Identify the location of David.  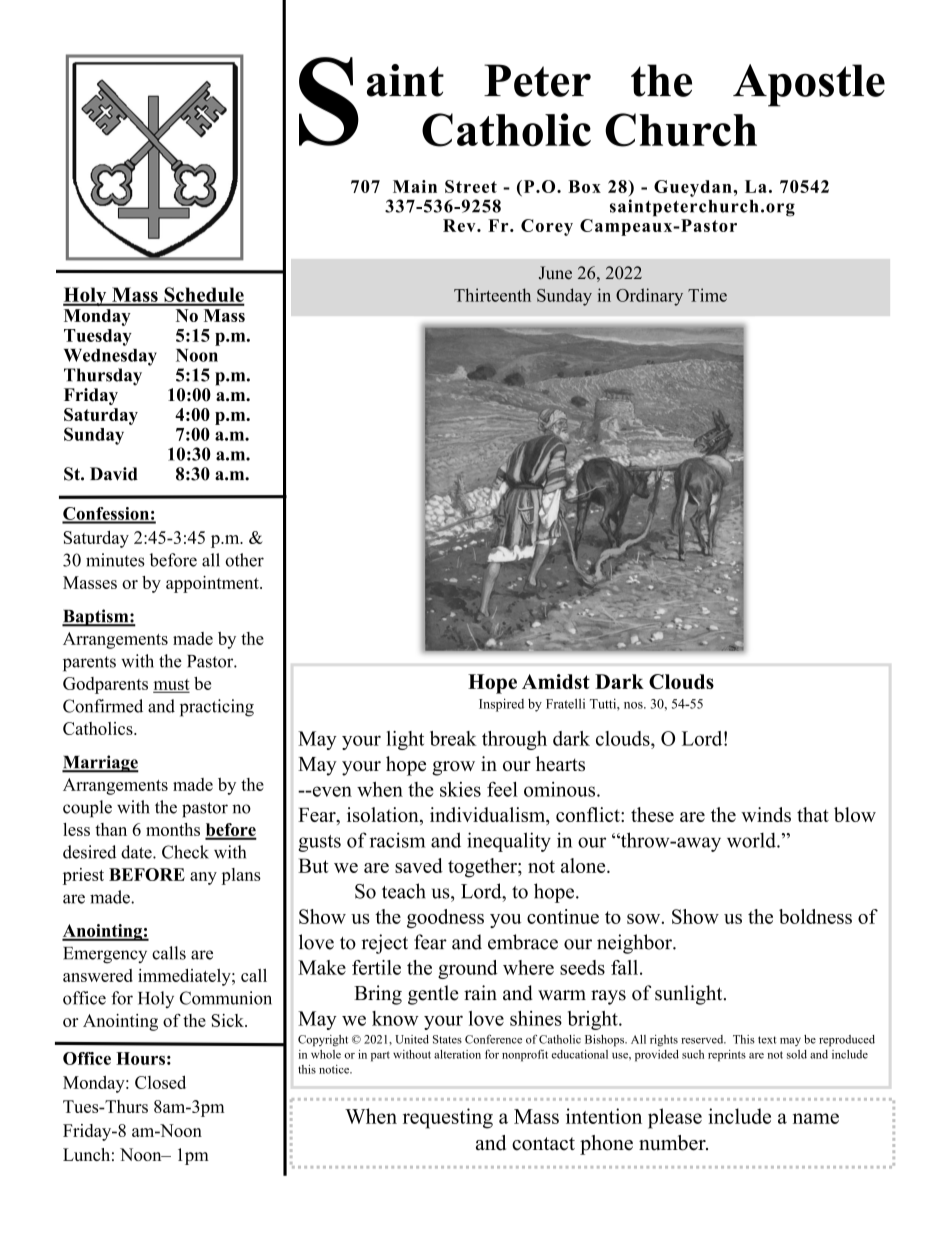
(114, 474).
